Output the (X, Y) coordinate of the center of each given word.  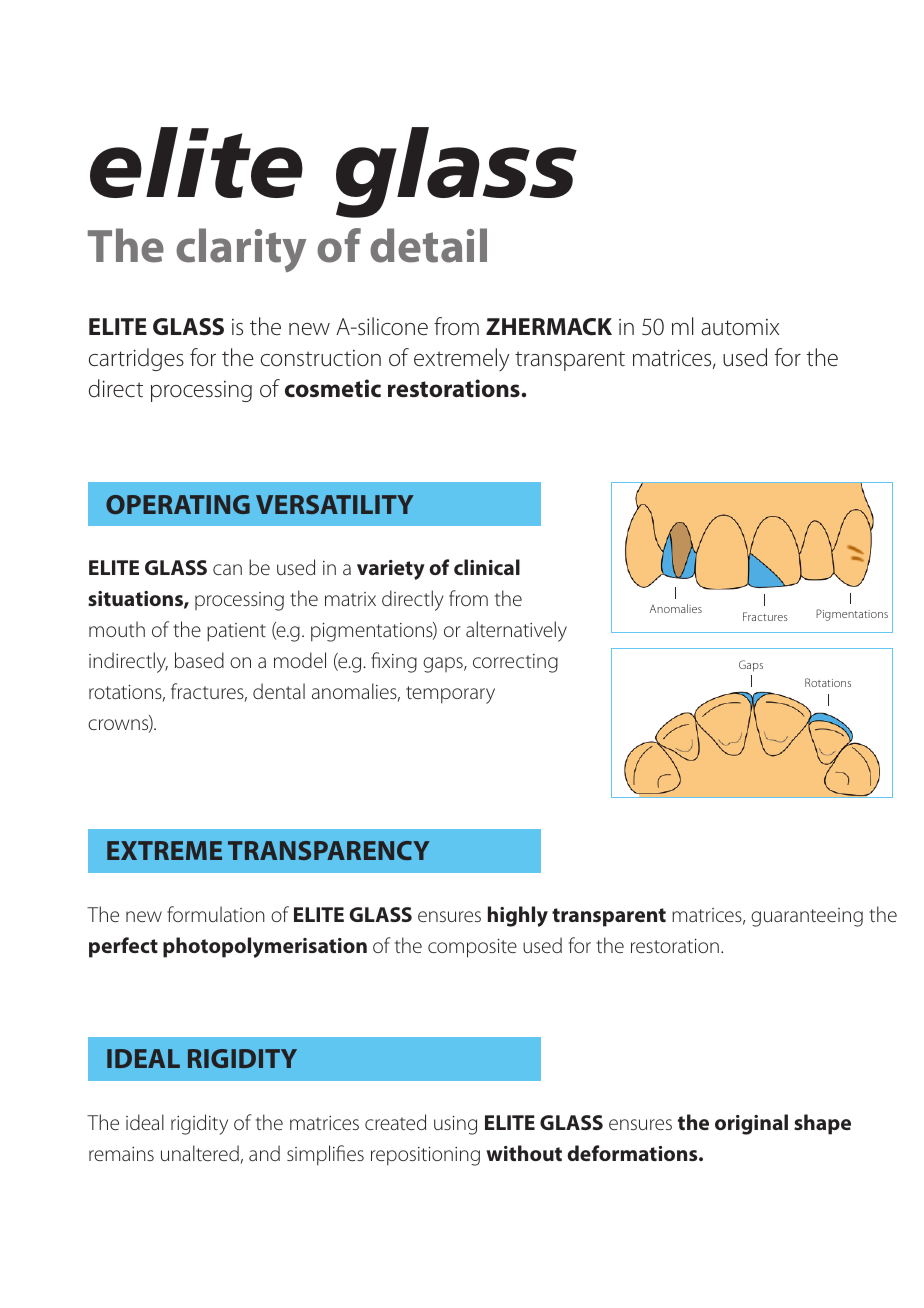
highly (518, 916)
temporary (450, 695)
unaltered (200, 1153)
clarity (241, 250)
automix (740, 327)
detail (428, 245)
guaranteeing (807, 917)
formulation (216, 914)
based (199, 660)
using (455, 1125)
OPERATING (178, 504)
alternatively (516, 631)
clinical (487, 567)
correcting (515, 663)
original (751, 1124)
